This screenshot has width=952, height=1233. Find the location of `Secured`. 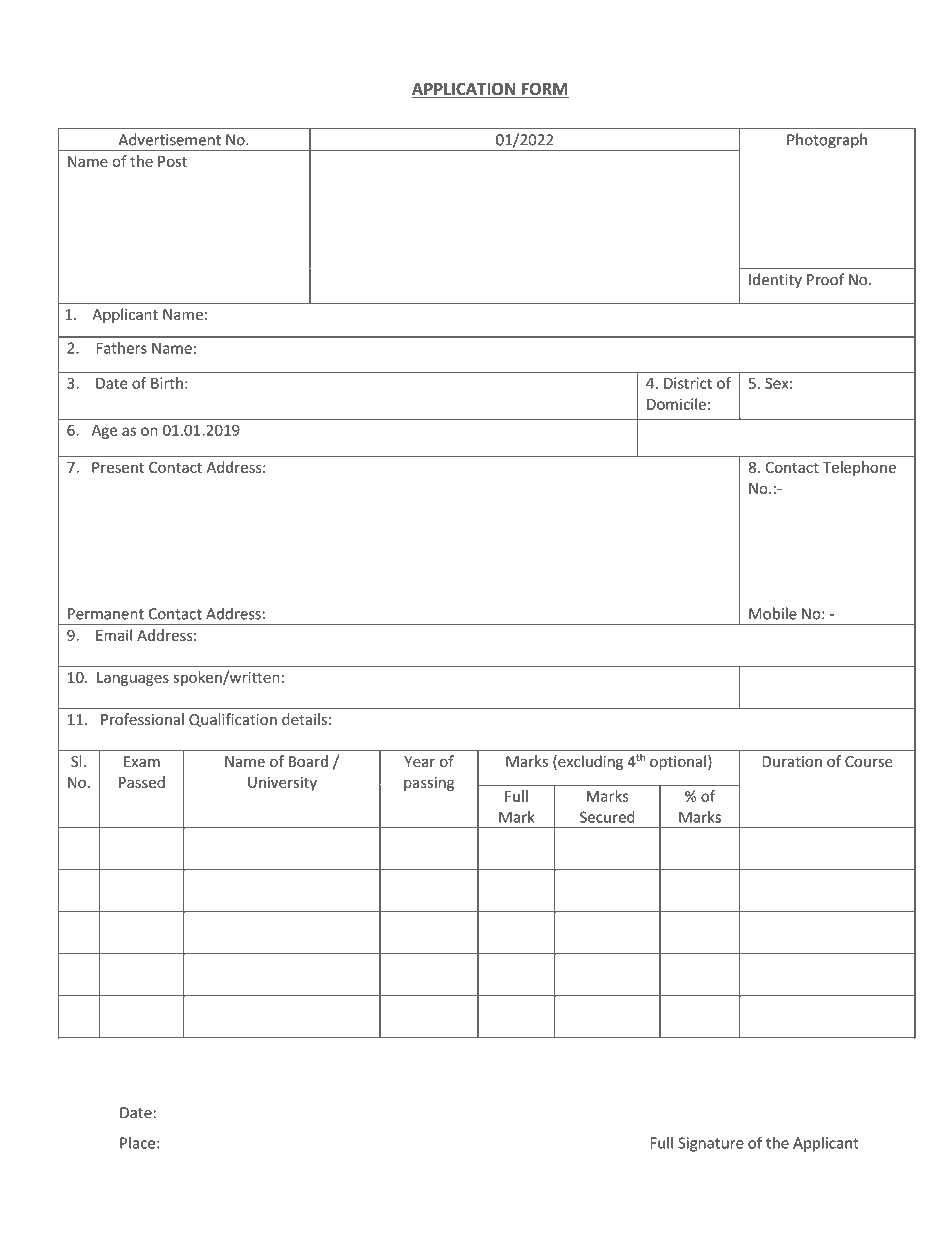

Secured is located at coordinates (607, 817).
